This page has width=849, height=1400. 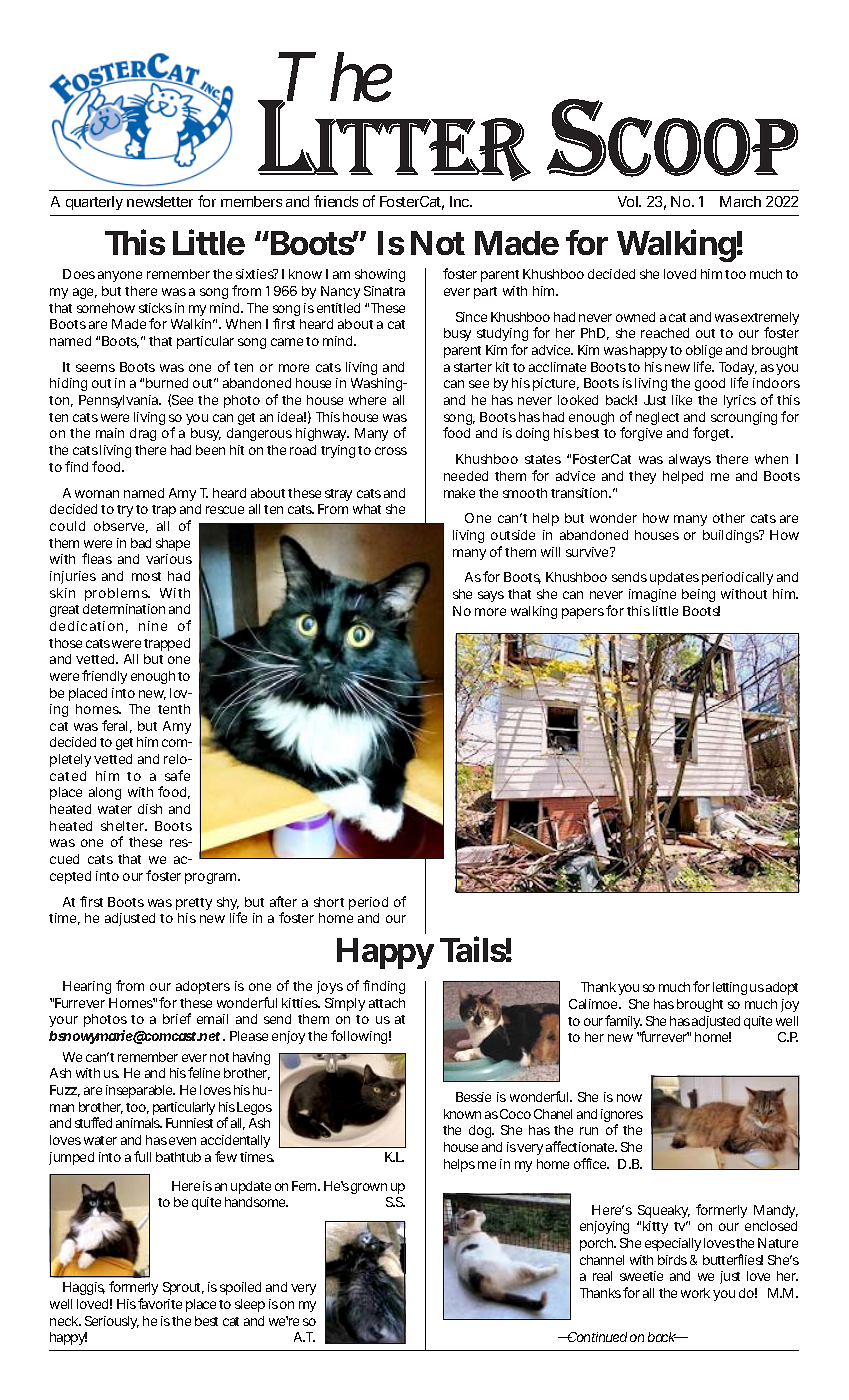 I want to click on attach, so click(x=387, y=1003).
